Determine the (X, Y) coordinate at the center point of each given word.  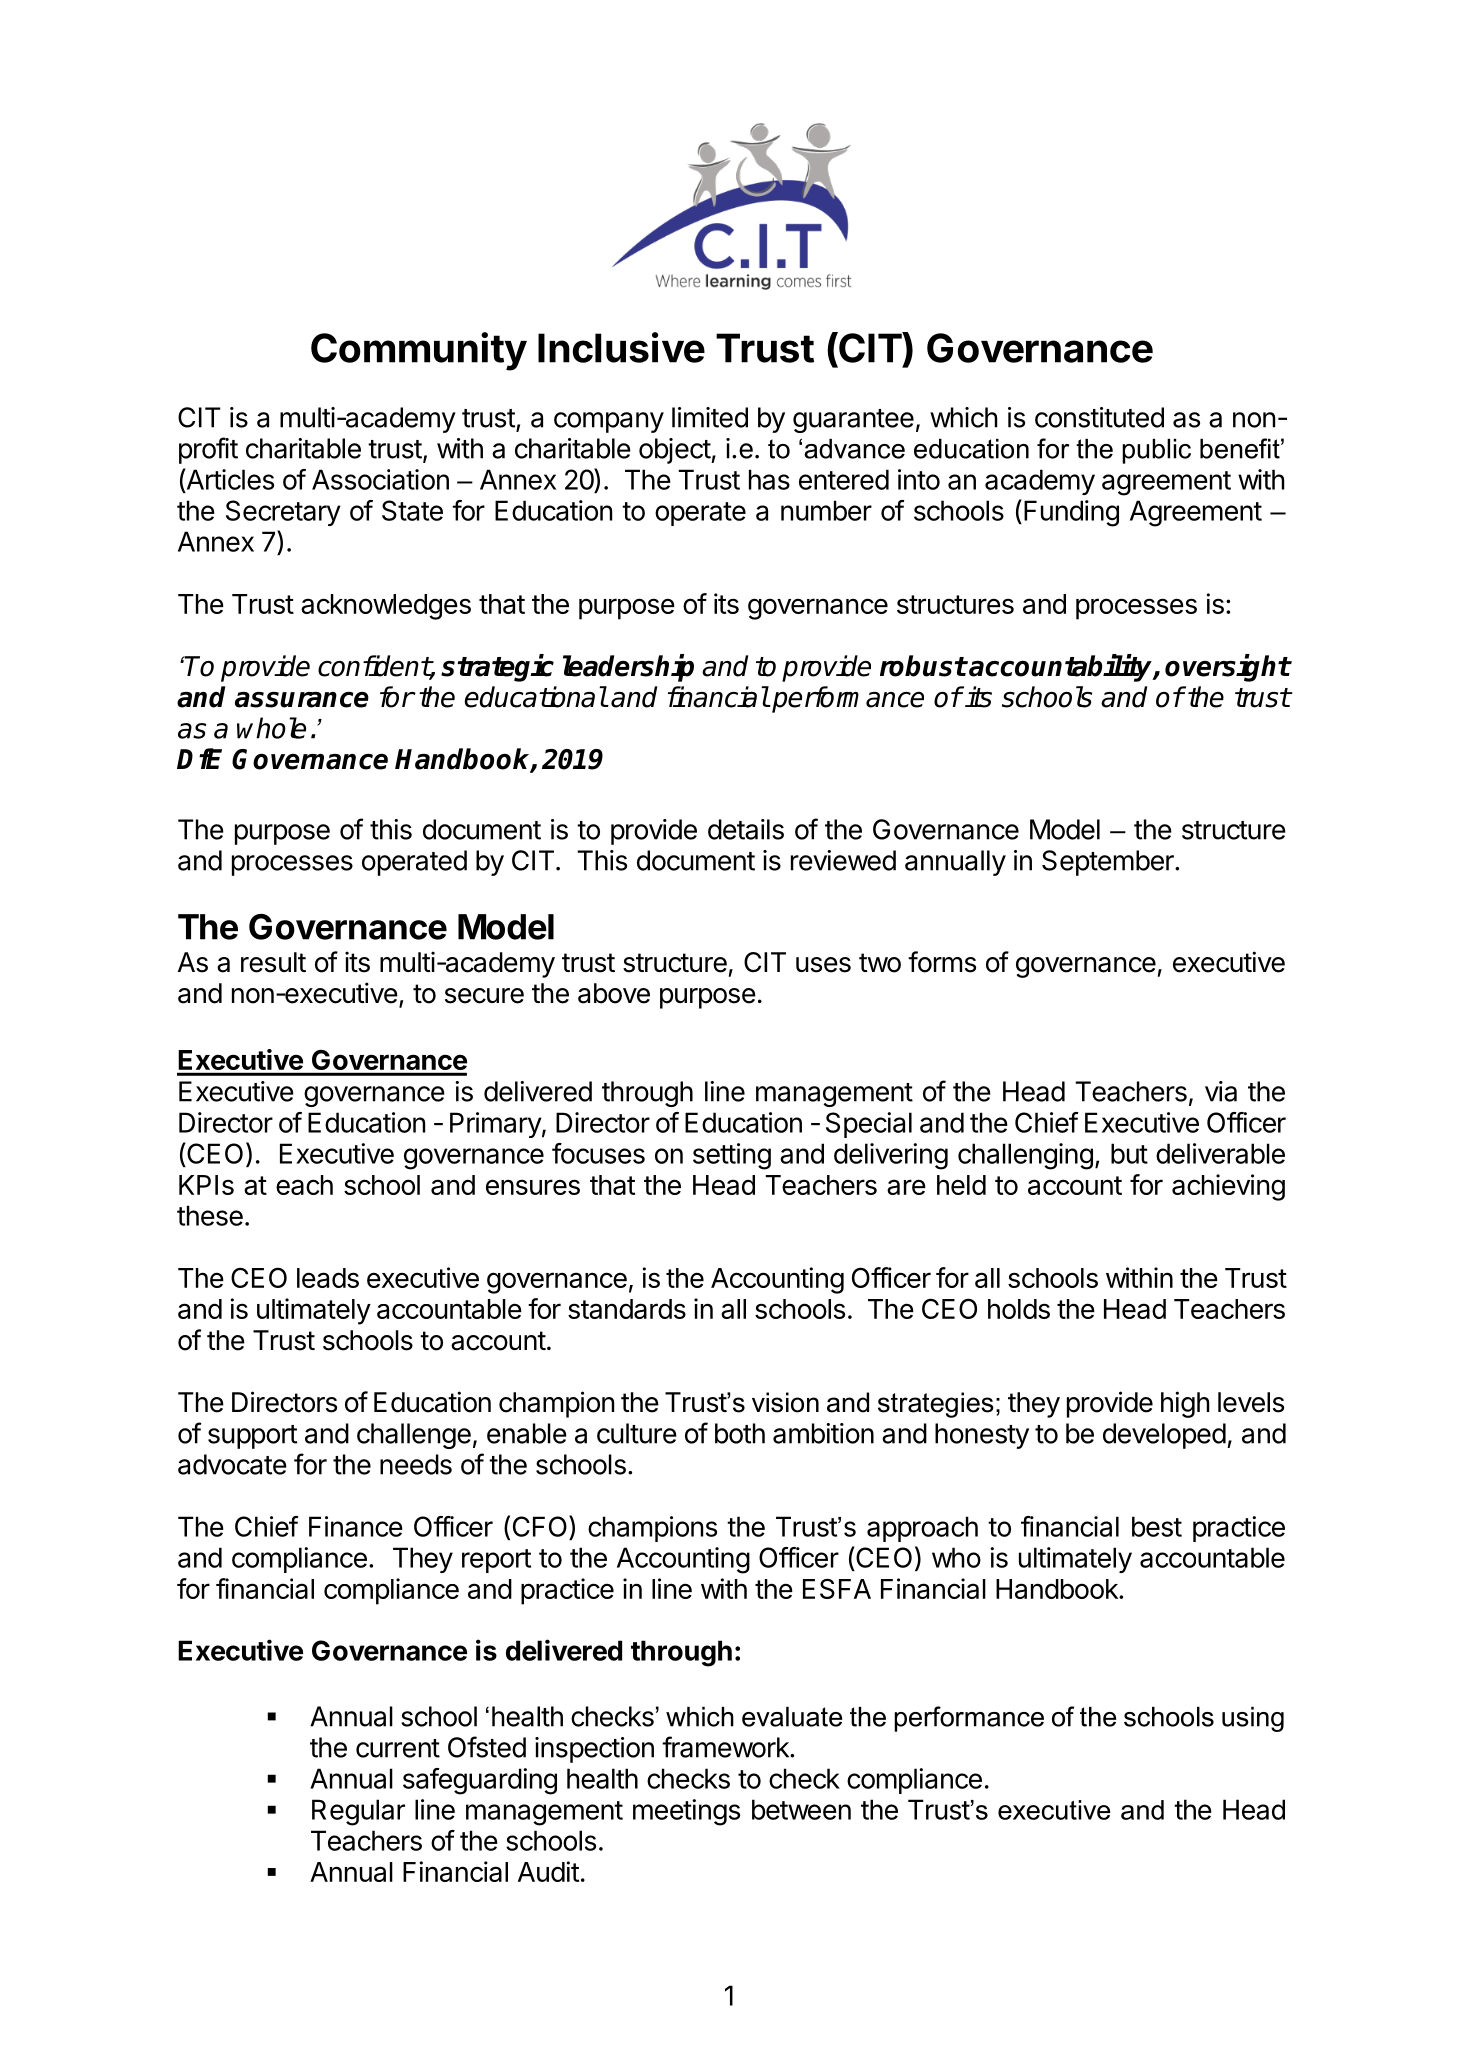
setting (732, 1156)
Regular (358, 1812)
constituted (1099, 417)
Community (419, 351)
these (210, 1215)
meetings (686, 1812)
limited (710, 417)
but (1129, 1153)
